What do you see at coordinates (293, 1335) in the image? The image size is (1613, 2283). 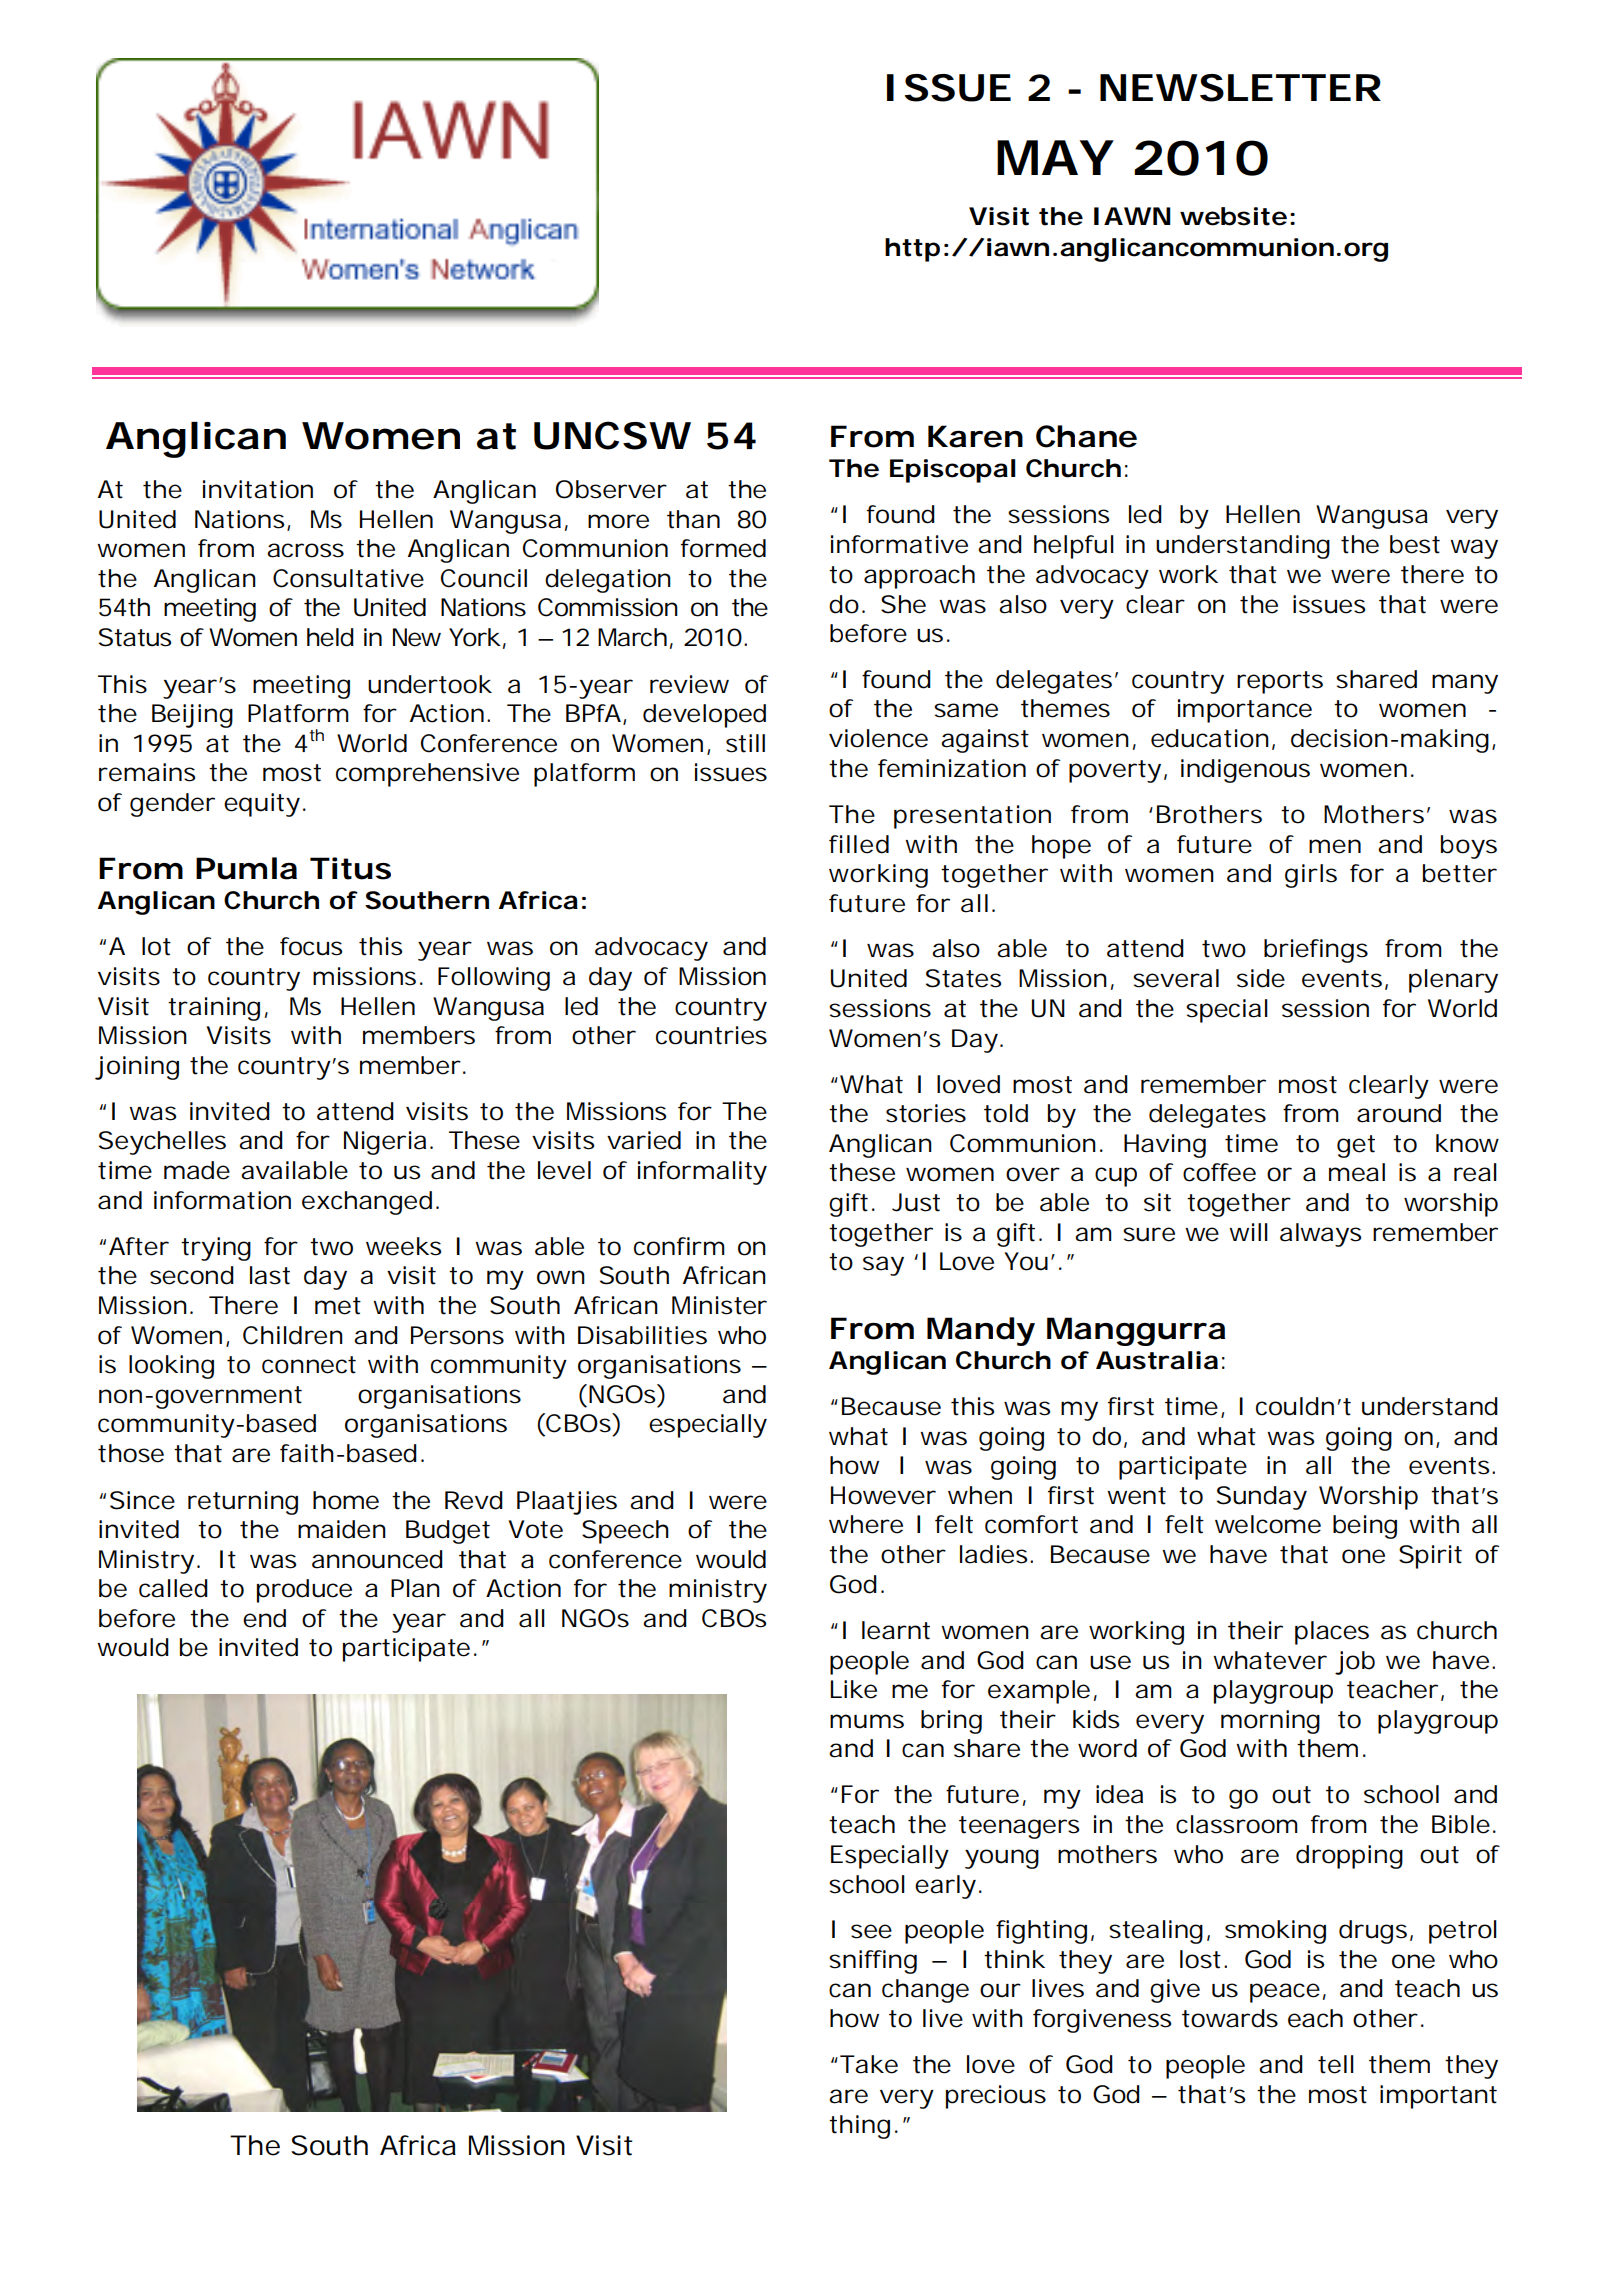 I see `Children` at bounding box center [293, 1335].
